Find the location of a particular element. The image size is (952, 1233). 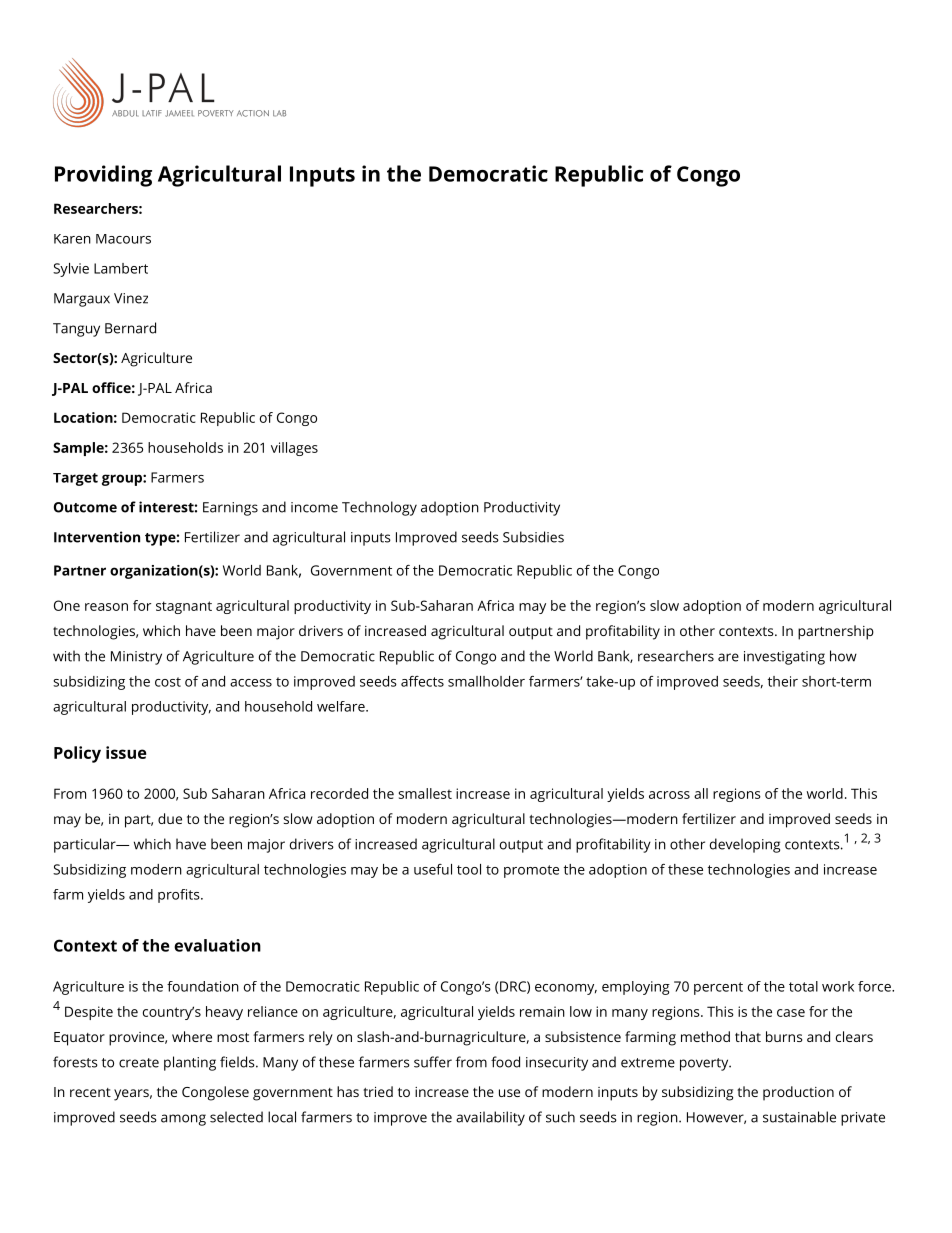

investigating is located at coordinates (784, 658).
